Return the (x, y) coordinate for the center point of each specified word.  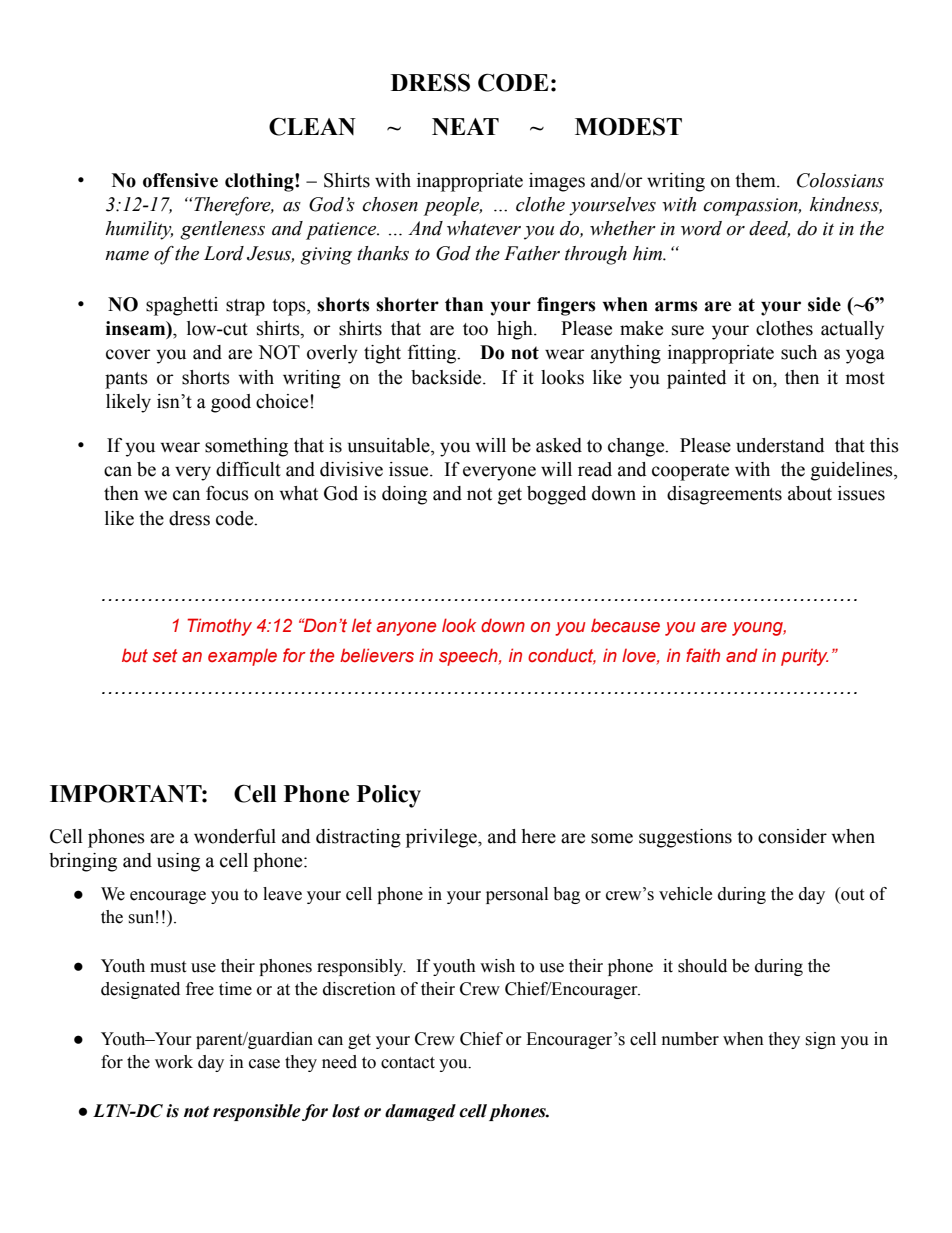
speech (469, 657)
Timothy (219, 627)
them (756, 180)
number (690, 1039)
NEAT (465, 127)
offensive (180, 180)
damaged (420, 1112)
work (174, 1062)
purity (804, 657)
